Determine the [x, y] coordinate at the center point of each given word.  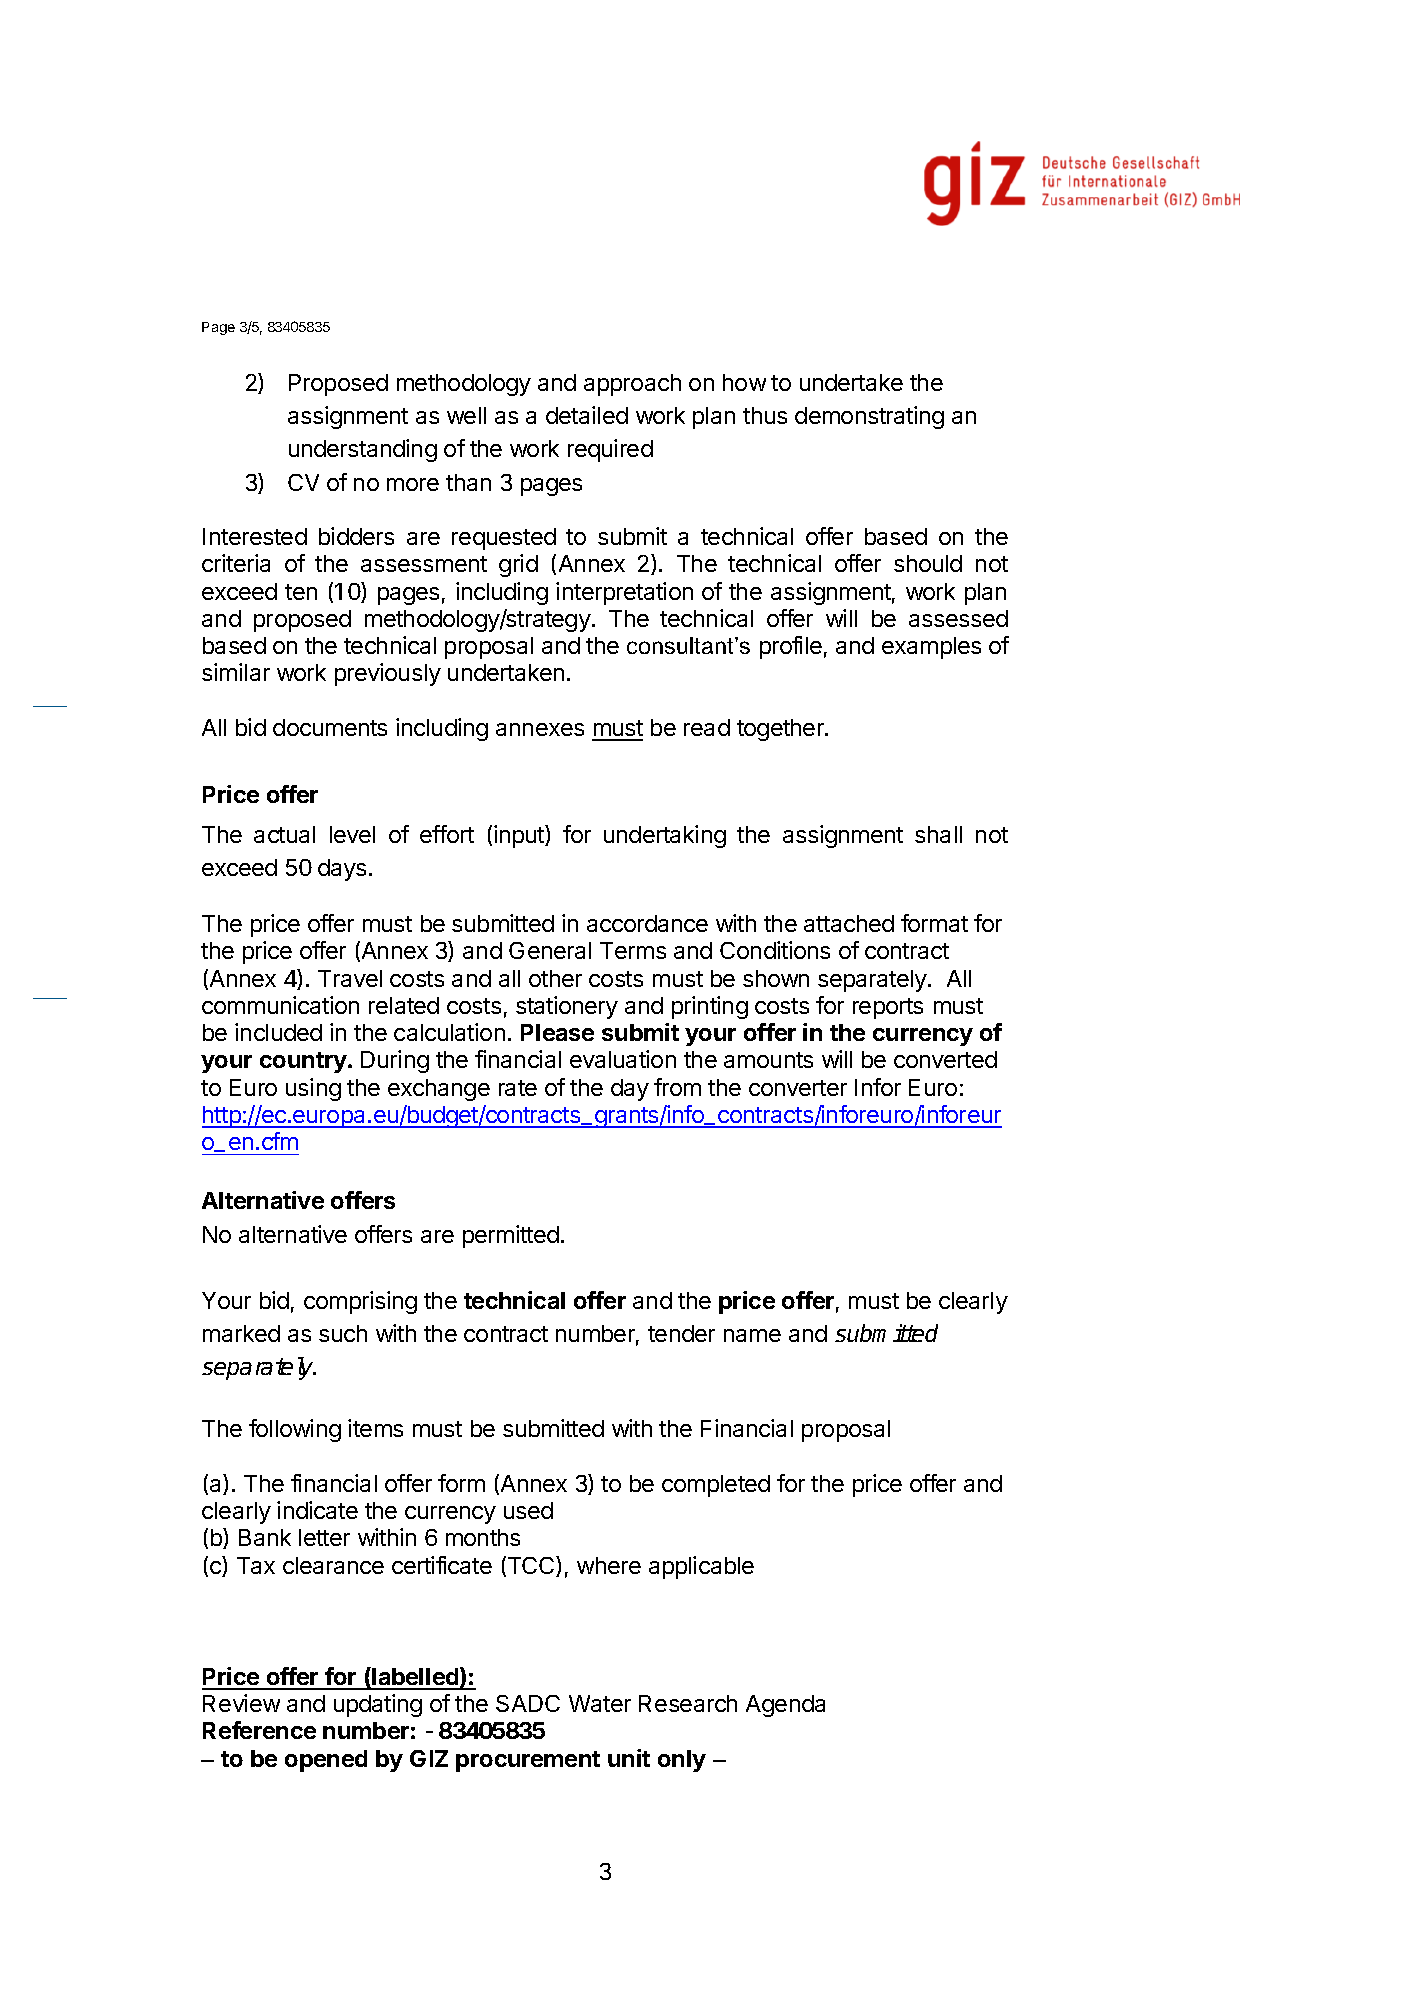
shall [938, 834]
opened [326, 1761]
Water [600, 1703]
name [752, 1335]
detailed [587, 415]
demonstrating [869, 417]
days [342, 870]
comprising [360, 1302]
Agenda [785, 1706]
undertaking [665, 836]
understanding [363, 450]
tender [681, 1333]
